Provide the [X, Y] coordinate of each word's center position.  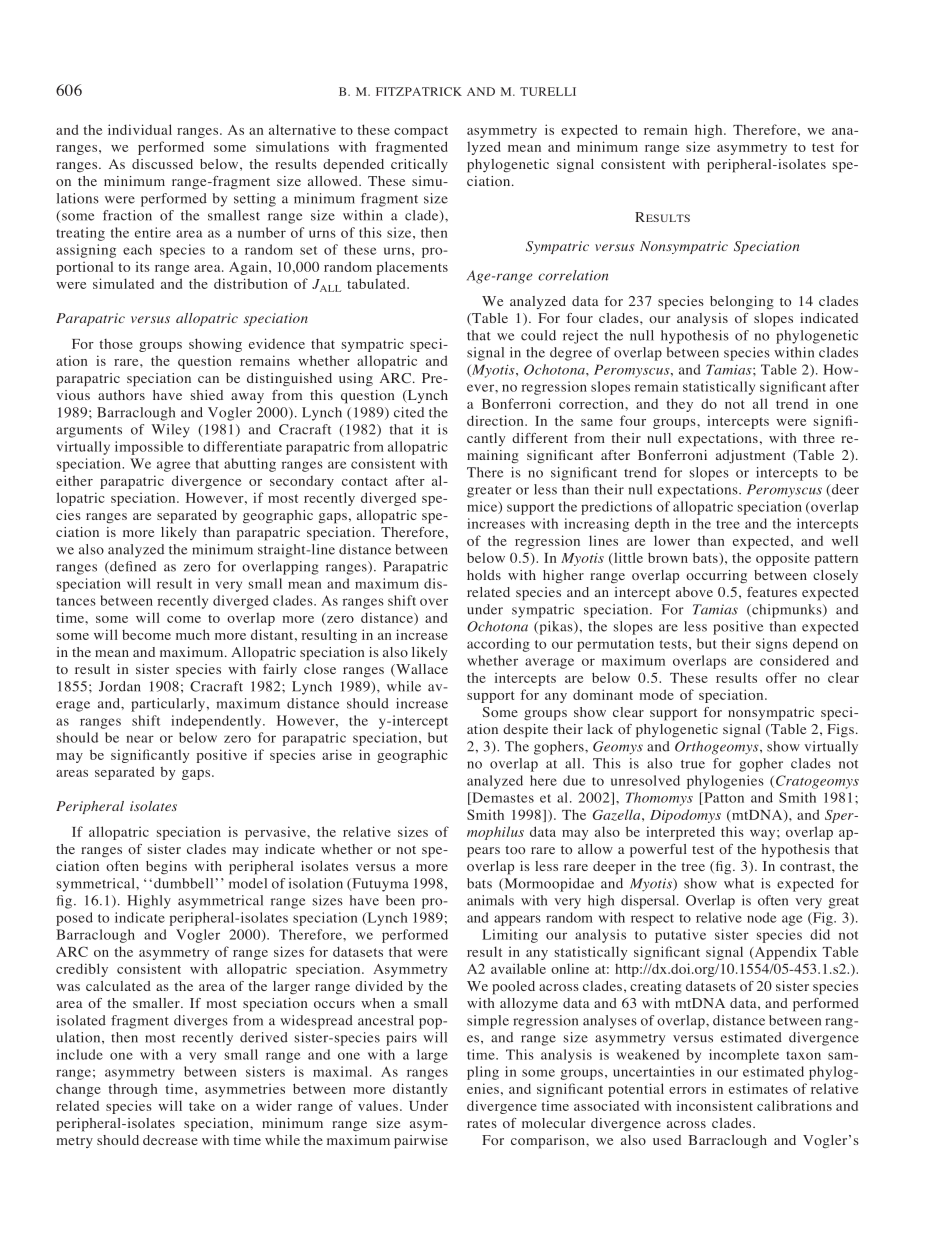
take [202, 1105]
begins [166, 867]
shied [207, 395]
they [679, 405]
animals [490, 900]
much [193, 634]
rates [482, 1123]
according [498, 645]
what [739, 883]
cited [409, 412]
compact [421, 132]
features [772, 592]
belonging [742, 303]
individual [140, 129]
